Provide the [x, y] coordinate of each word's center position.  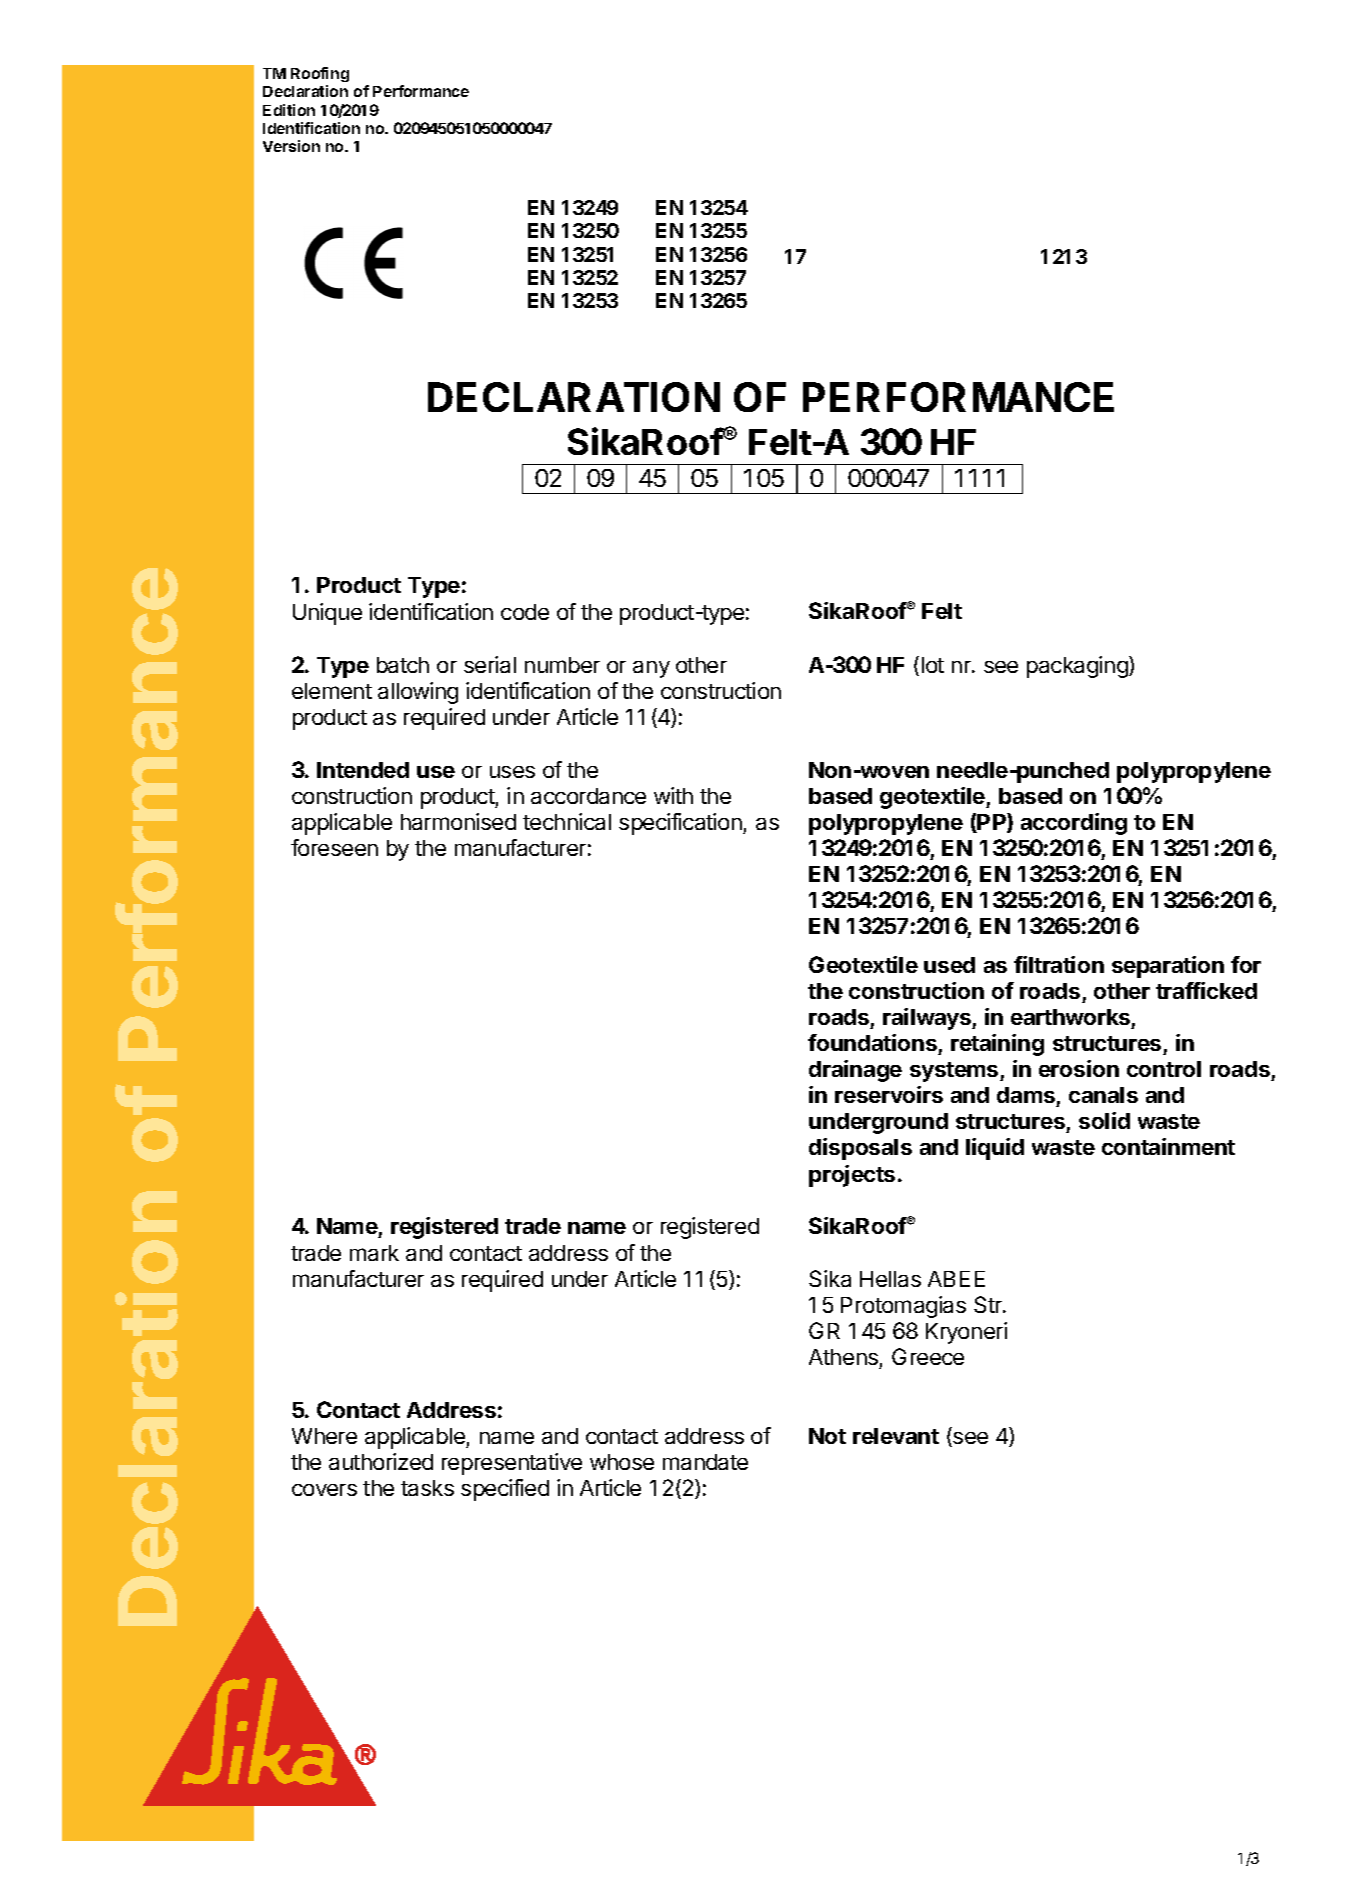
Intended [363, 770]
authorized [381, 1461]
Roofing [320, 74]
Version [291, 146]
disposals [860, 1149]
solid [1104, 1120]
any [651, 669]
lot [933, 665]
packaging [1078, 667]
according [1074, 824]
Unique [327, 614]
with [673, 795]
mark [374, 1253]
